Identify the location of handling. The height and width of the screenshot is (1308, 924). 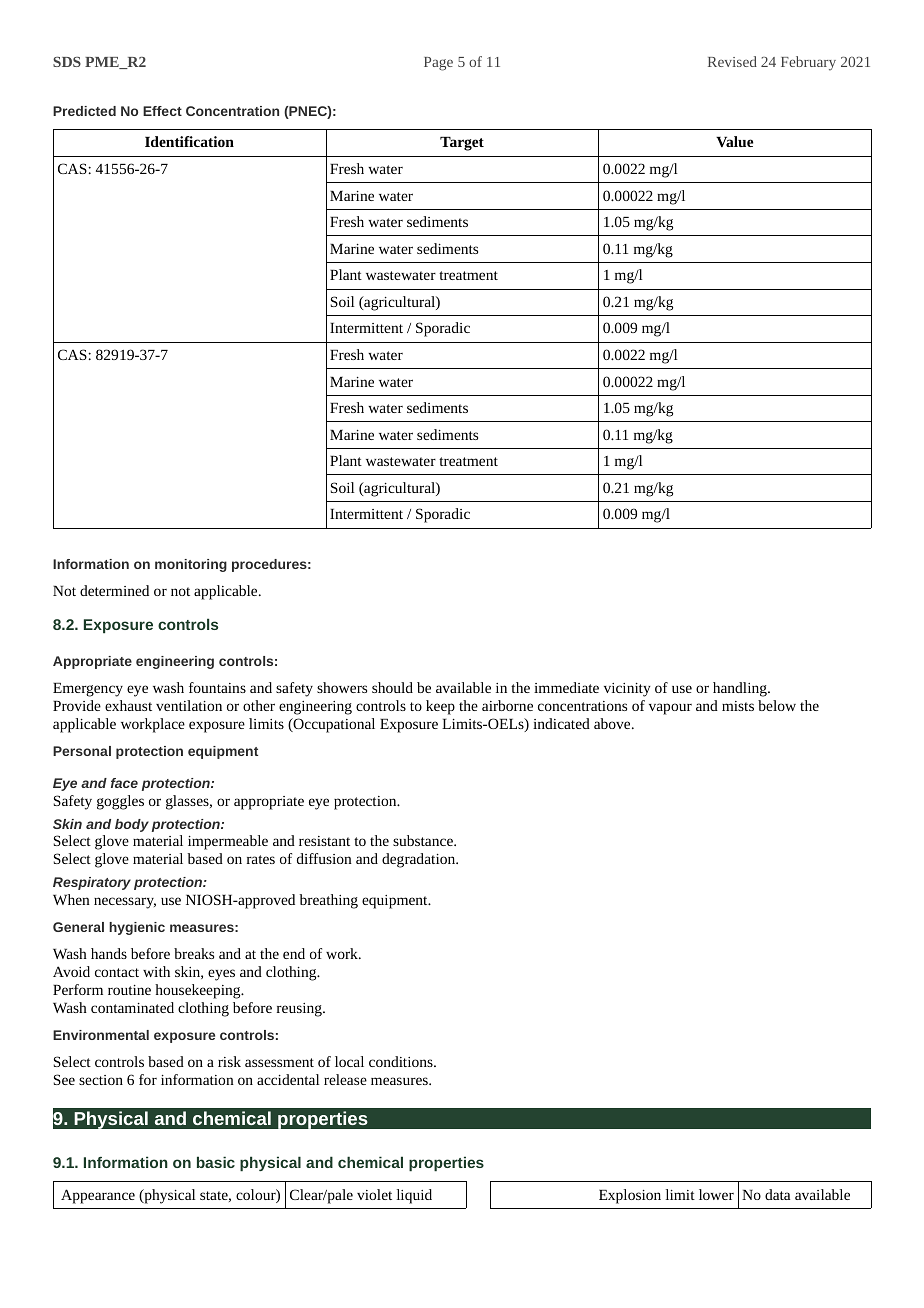
(741, 689).
